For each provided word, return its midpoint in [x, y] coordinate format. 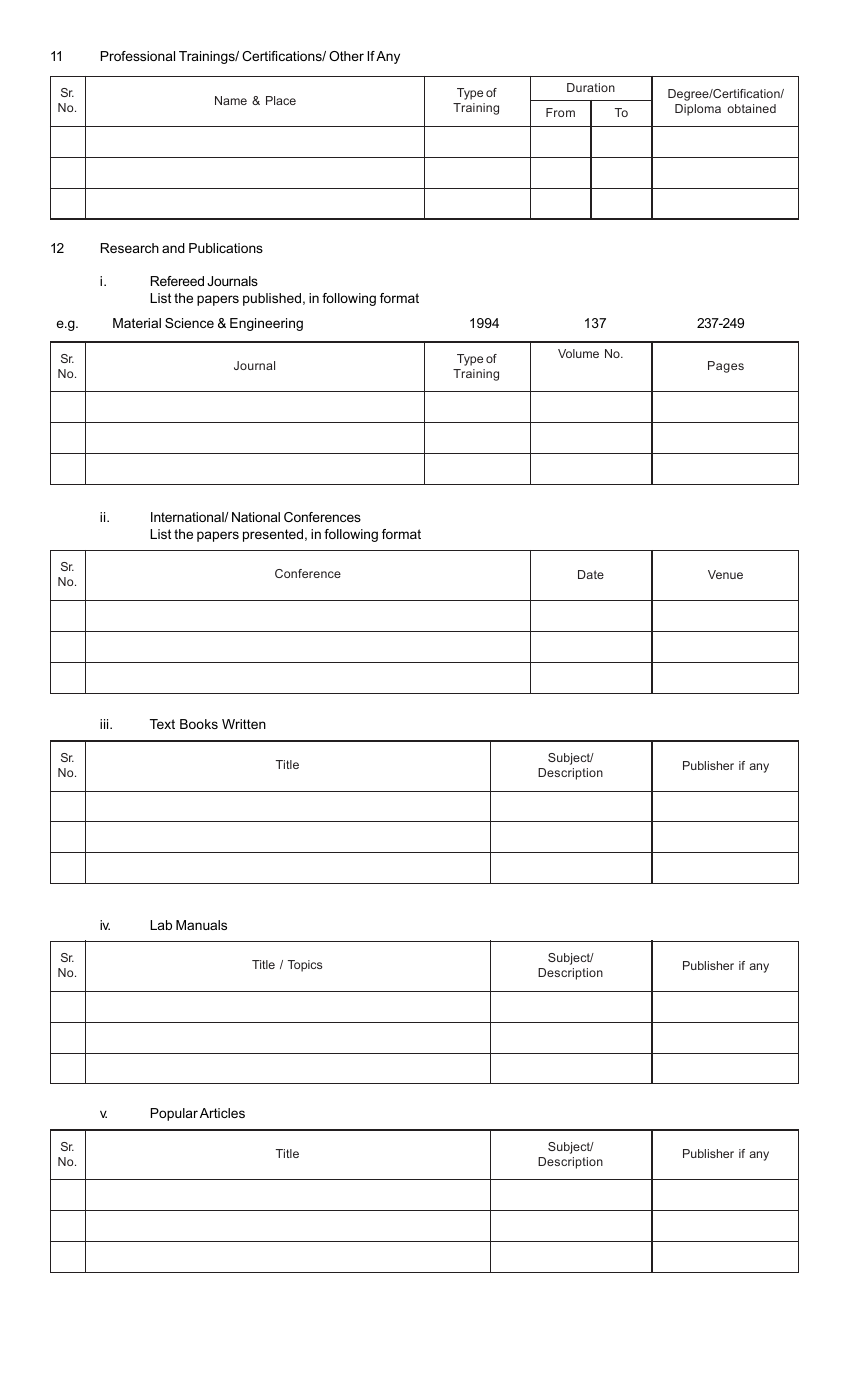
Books [199, 724]
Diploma [698, 110]
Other [346, 56]
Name [231, 100]
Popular [174, 1114]
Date [591, 574]
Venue [725, 574]
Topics [305, 966]
